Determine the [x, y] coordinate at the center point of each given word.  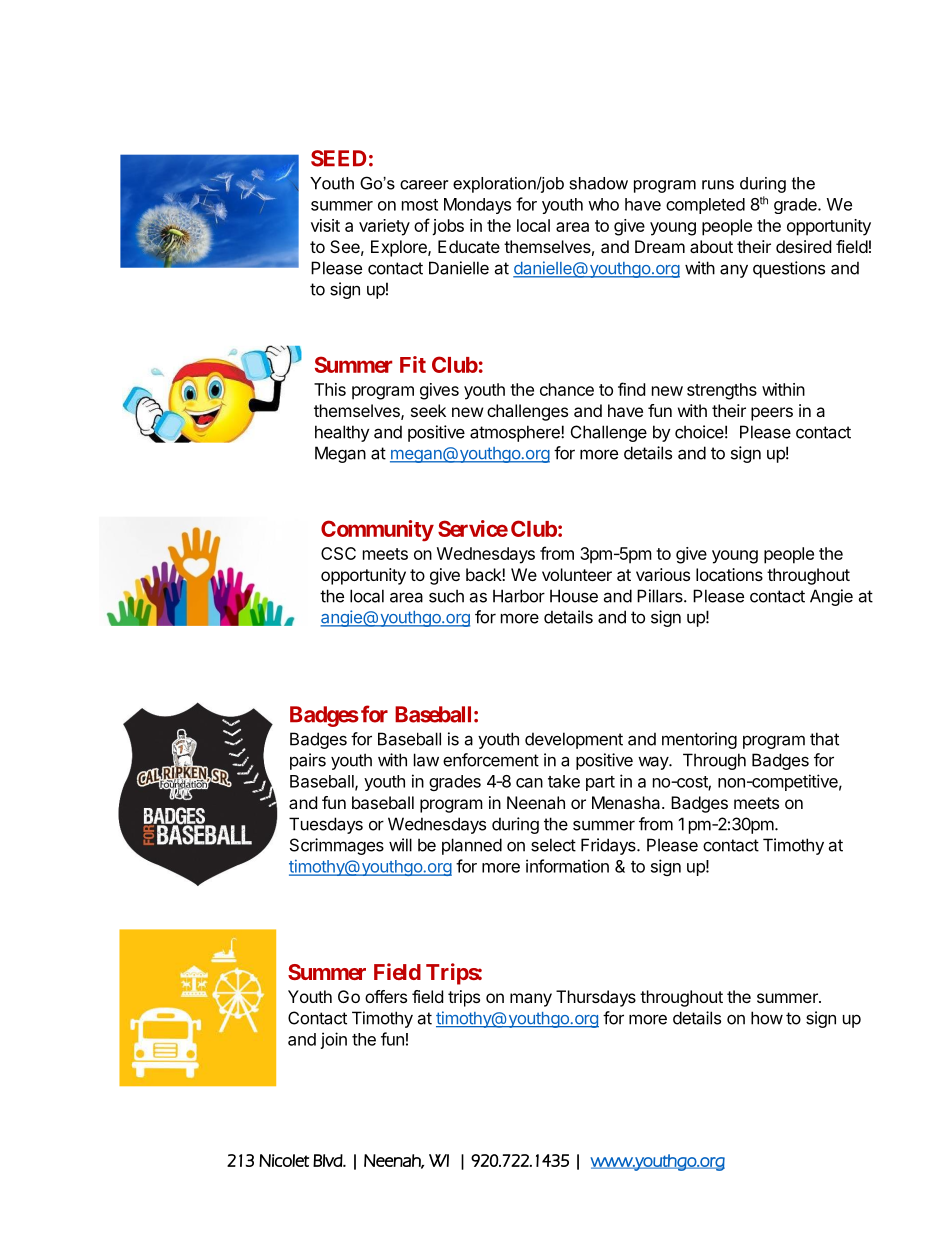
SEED [338, 158]
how [767, 1018]
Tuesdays [326, 825]
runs [718, 185]
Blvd [328, 1160]
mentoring [699, 740]
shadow [599, 183]
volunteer [577, 574]
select [553, 845]
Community [377, 531]
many [531, 1000]
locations [729, 574]
